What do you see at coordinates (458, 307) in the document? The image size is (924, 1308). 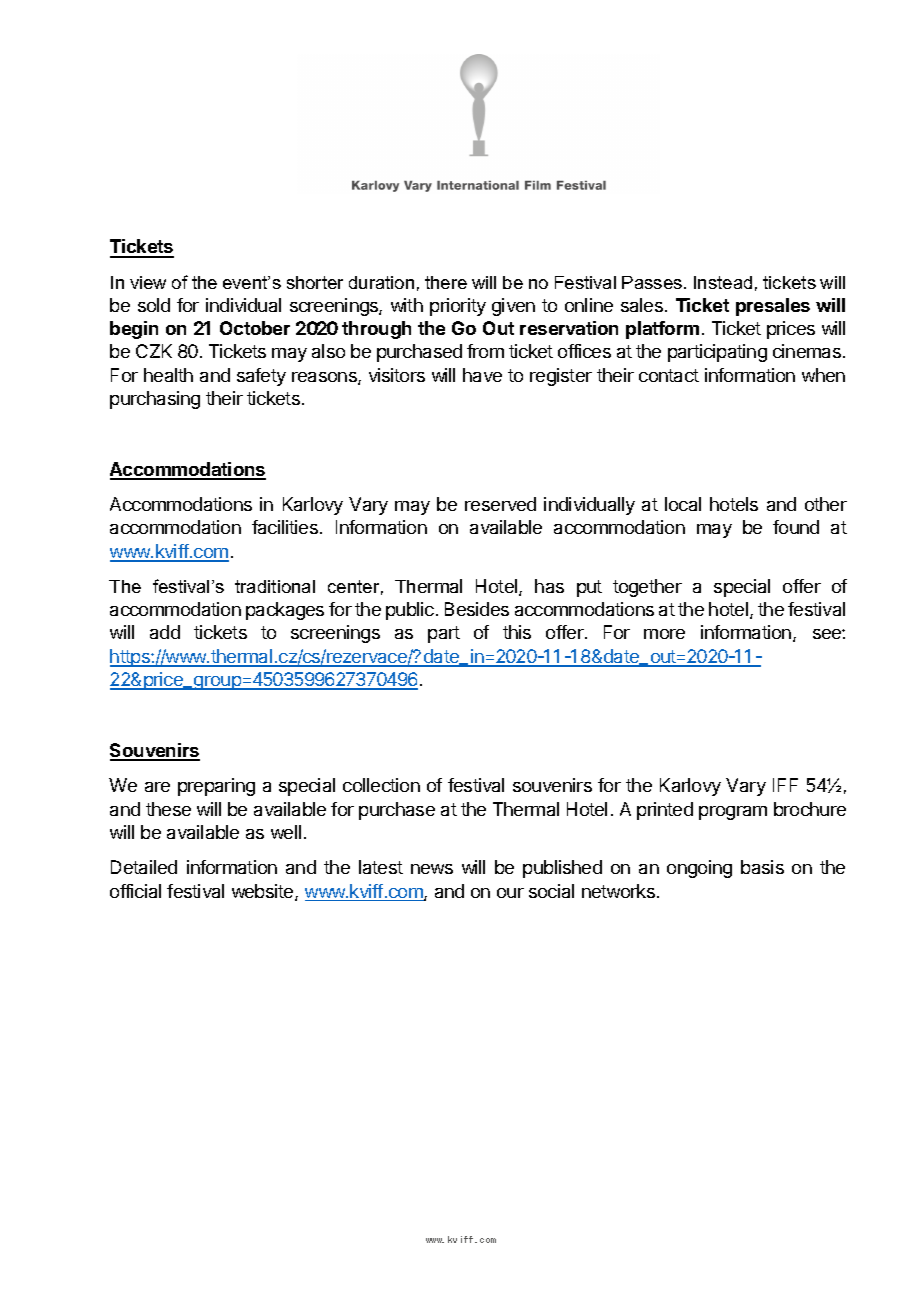 I see `priority` at bounding box center [458, 307].
